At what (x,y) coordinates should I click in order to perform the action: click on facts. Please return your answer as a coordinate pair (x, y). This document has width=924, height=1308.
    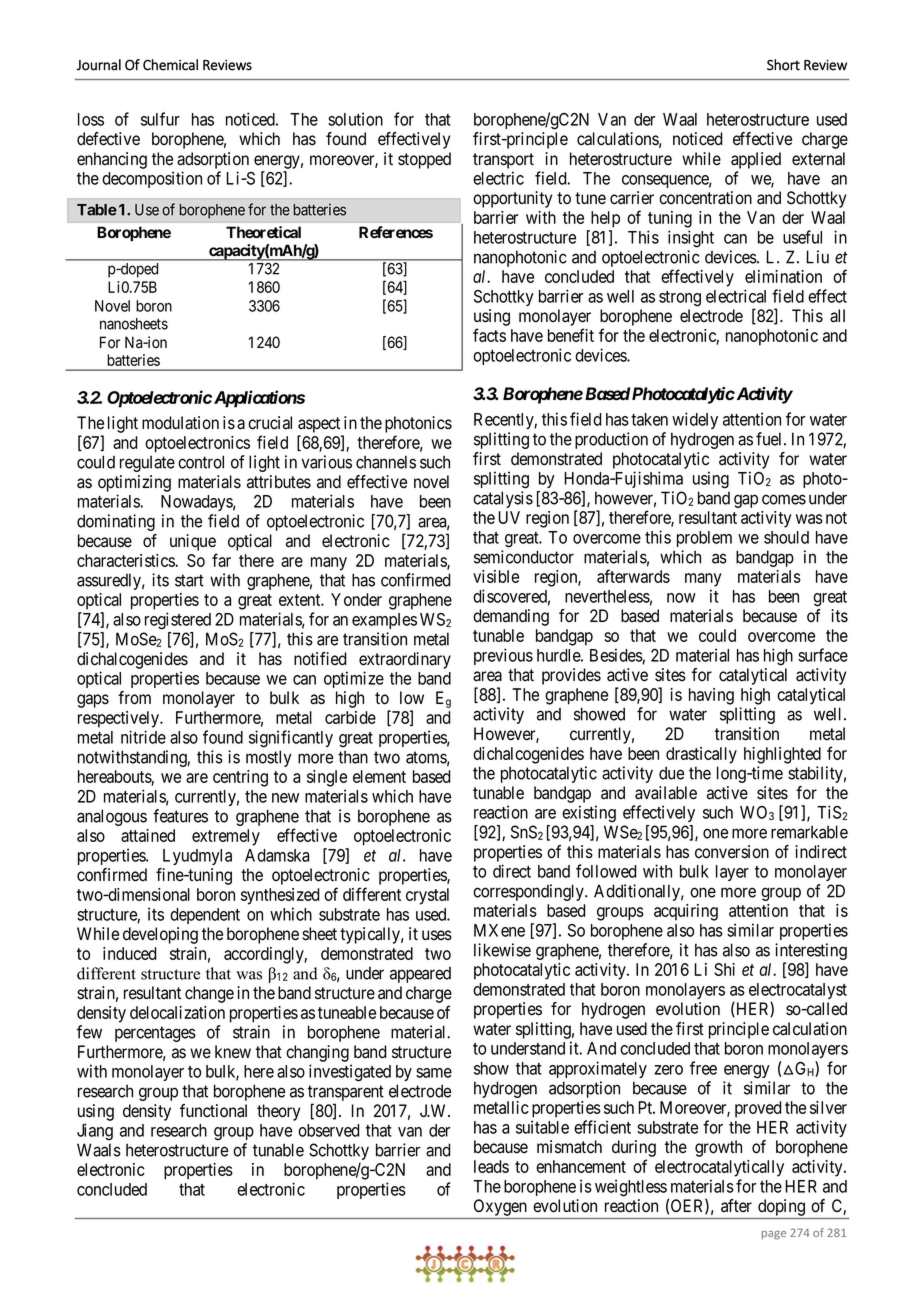
    Looking at the image, I should click on (489, 335).
